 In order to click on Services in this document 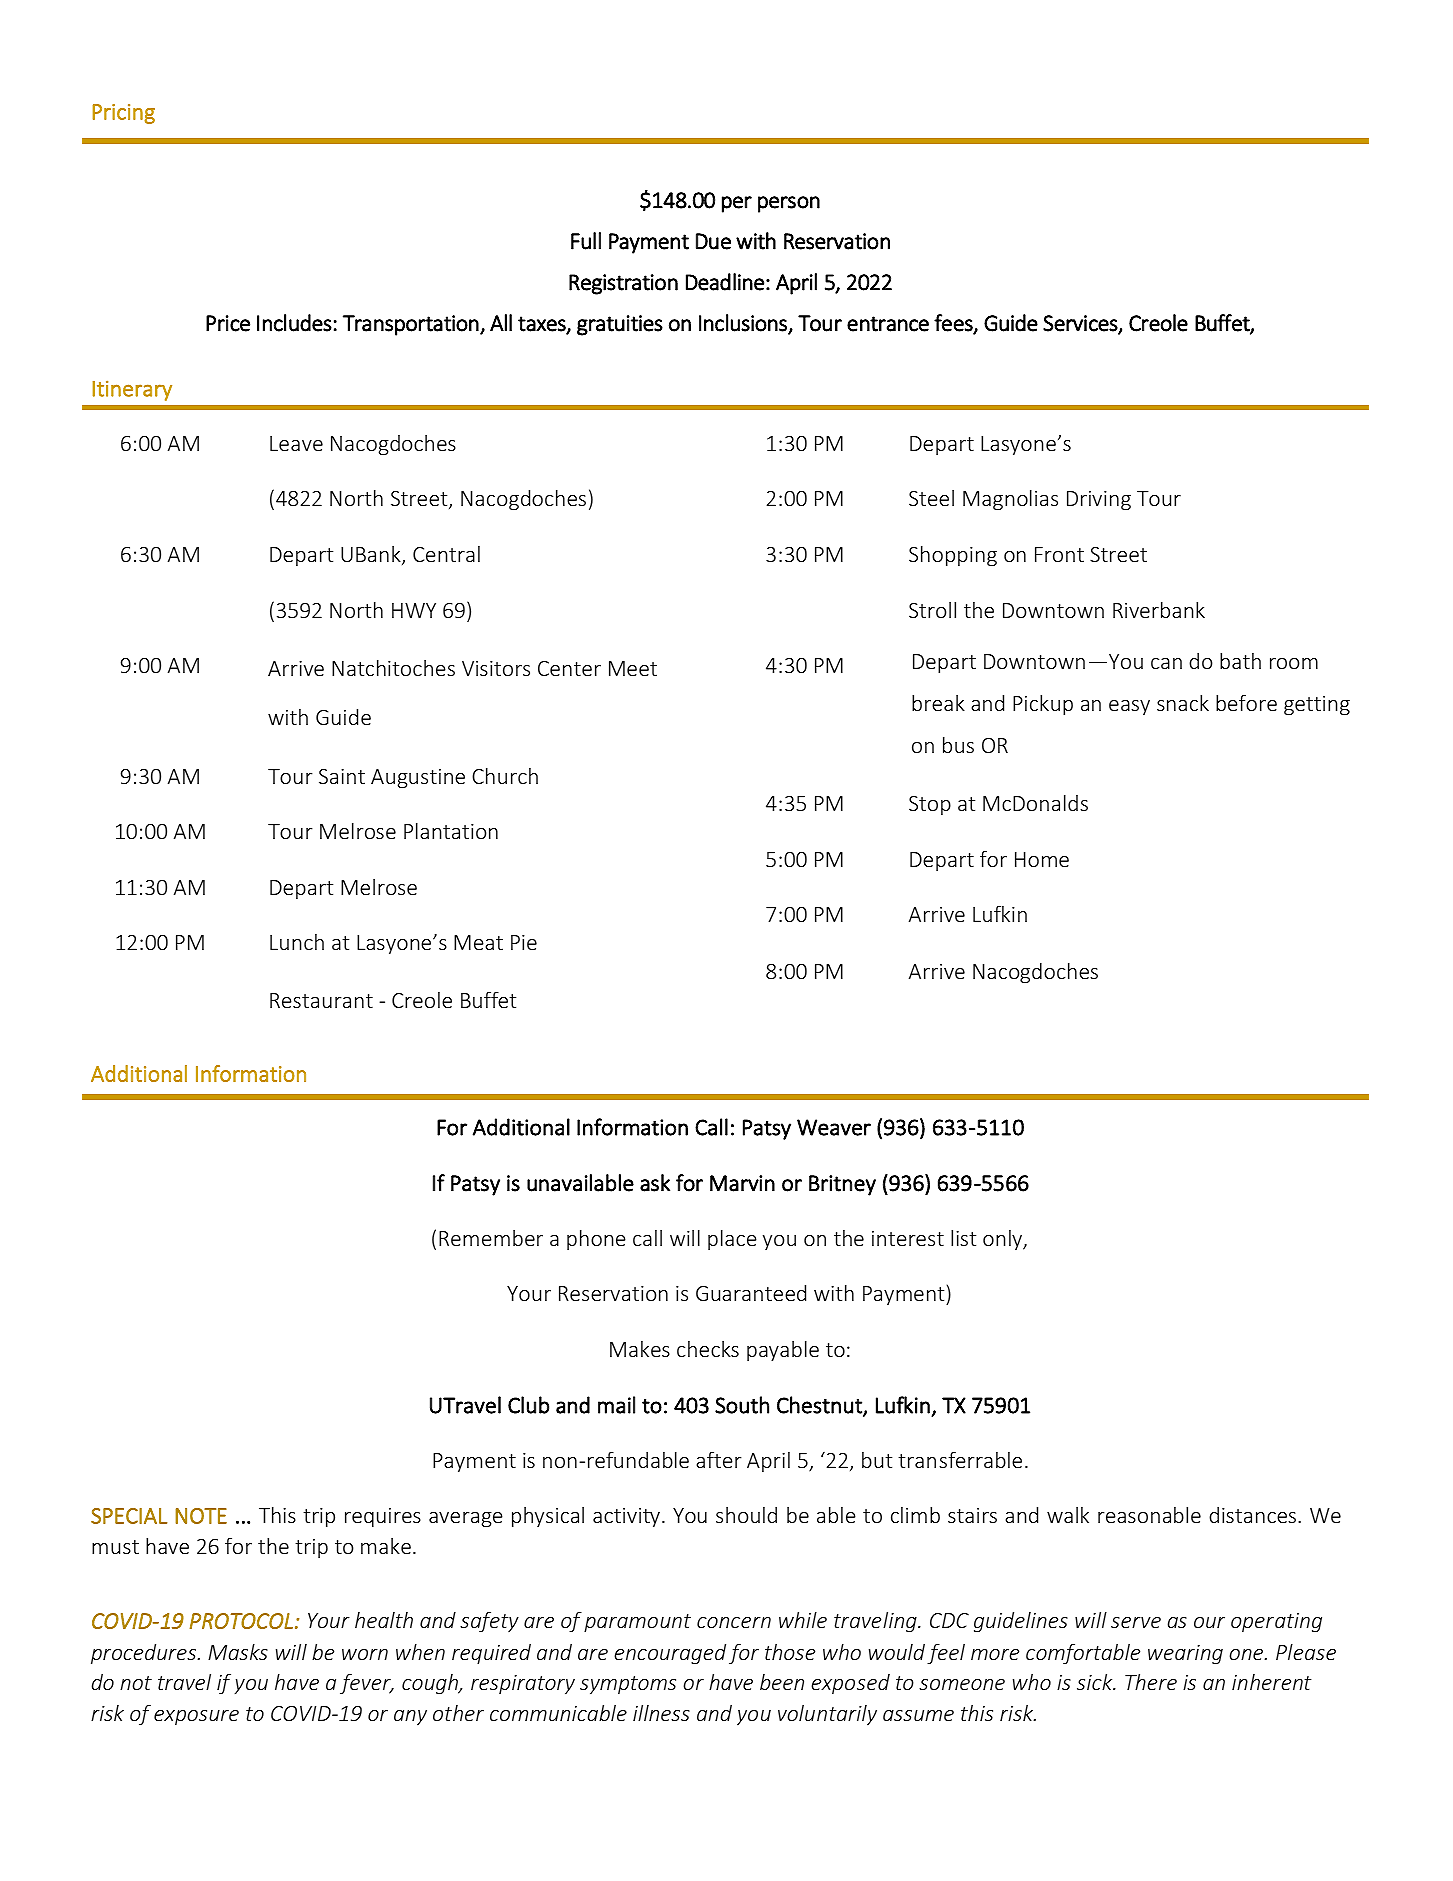, I will do `click(1081, 324)`.
